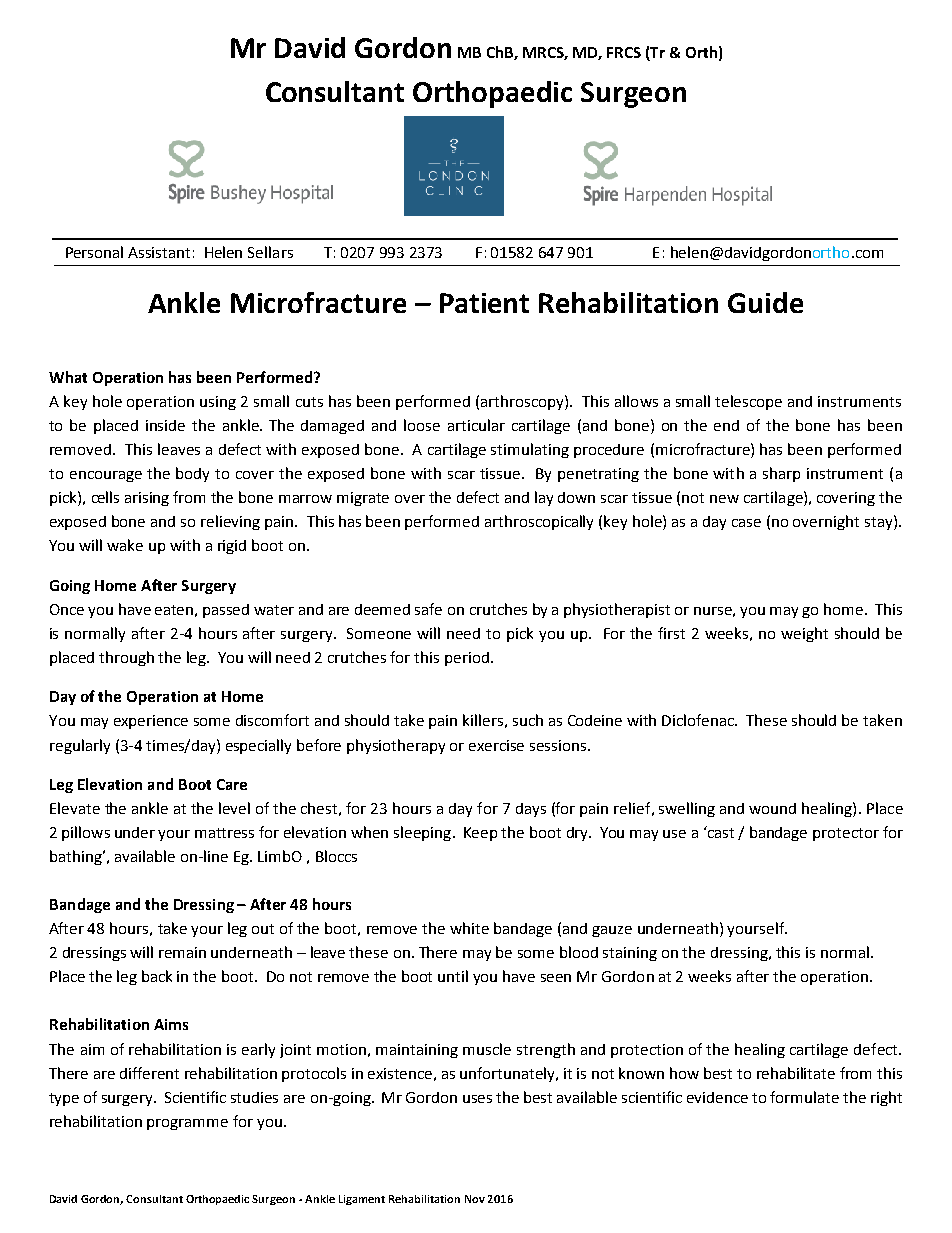 This screenshot has width=952, height=1233. What do you see at coordinates (159, 252) in the screenshot?
I see `Assistant` at bounding box center [159, 252].
